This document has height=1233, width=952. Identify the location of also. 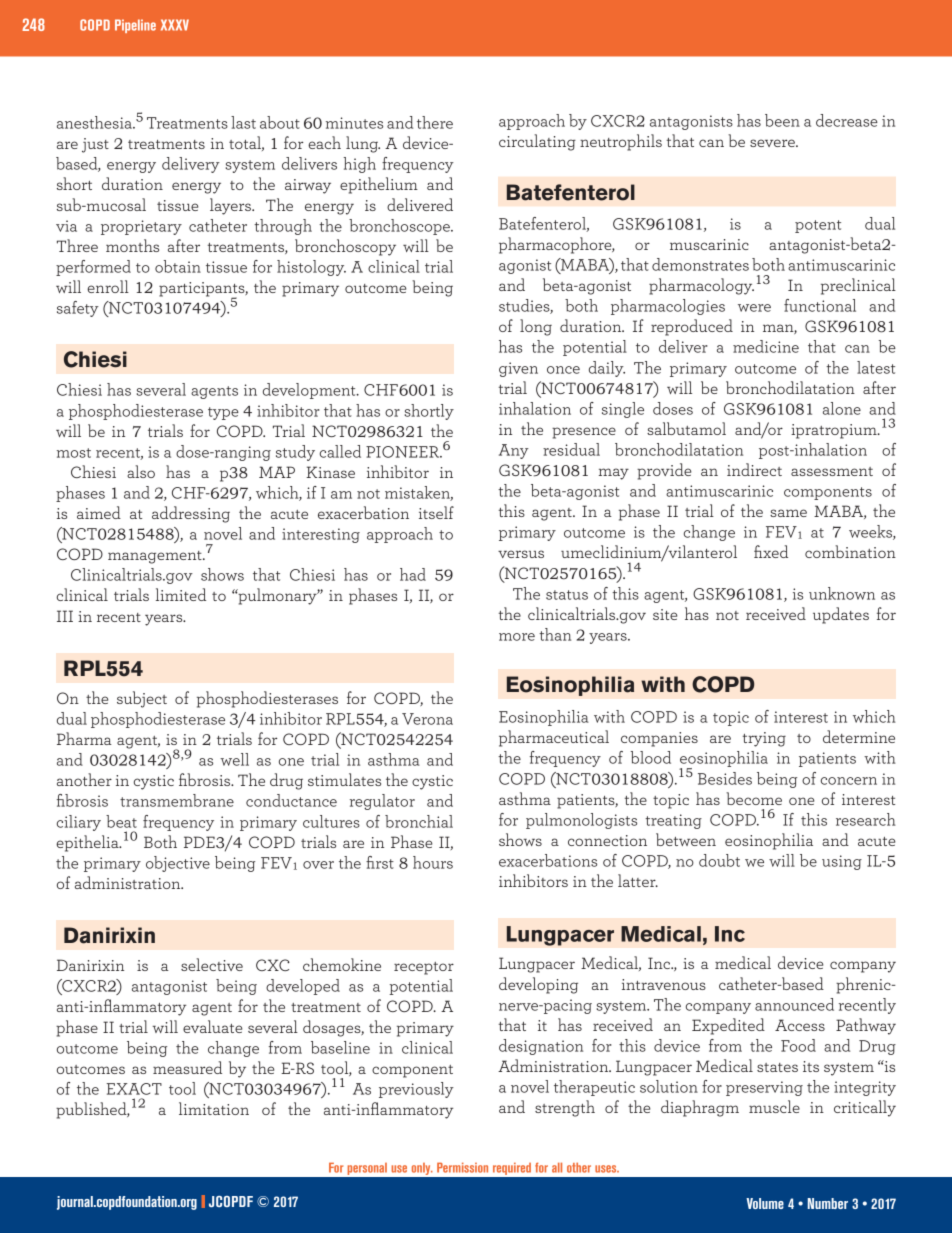
(141, 471).
